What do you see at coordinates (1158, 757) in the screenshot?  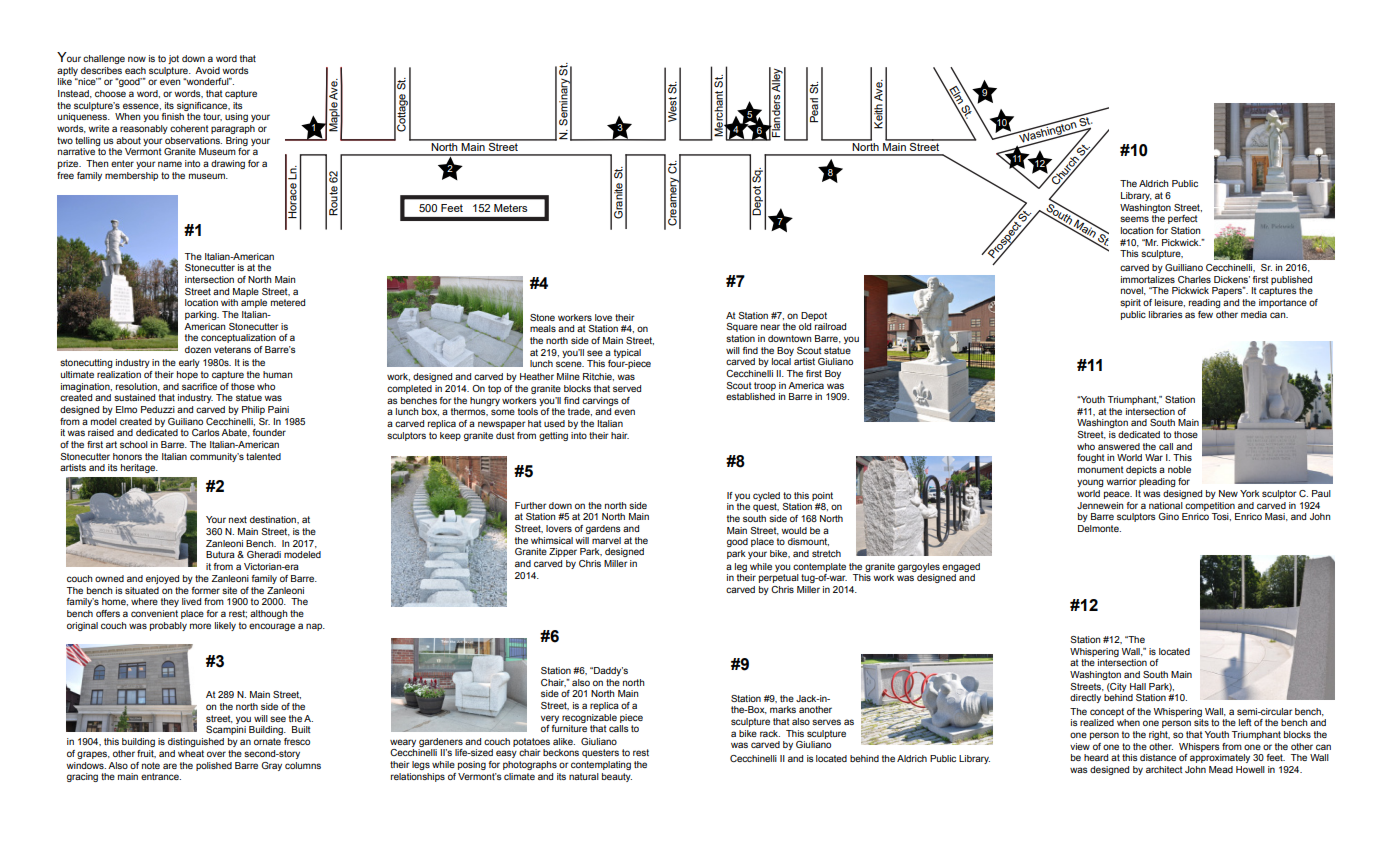 I see `distance` at bounding box center [1158, 757].
